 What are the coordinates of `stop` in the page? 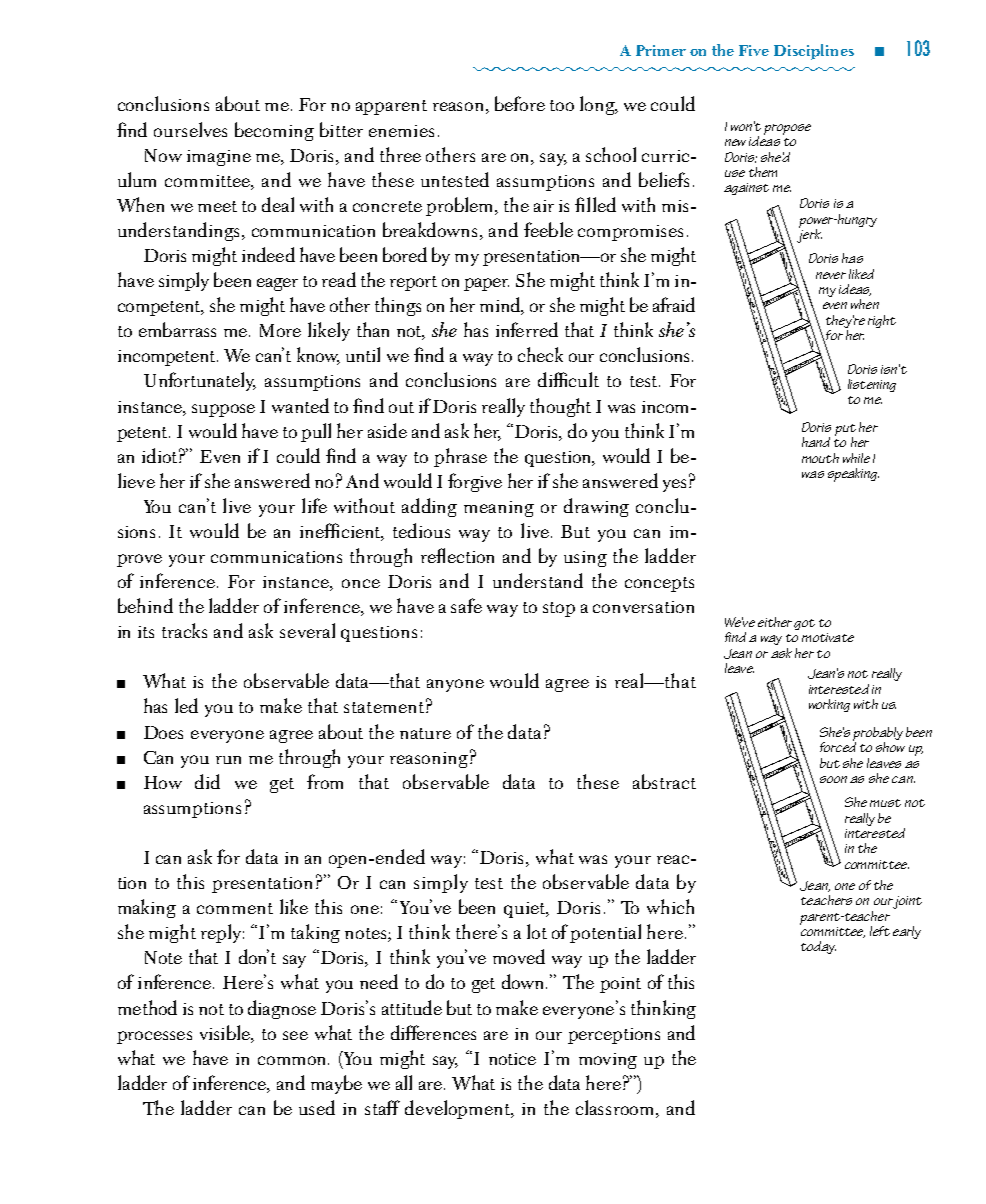 It's located at (559, 609).
